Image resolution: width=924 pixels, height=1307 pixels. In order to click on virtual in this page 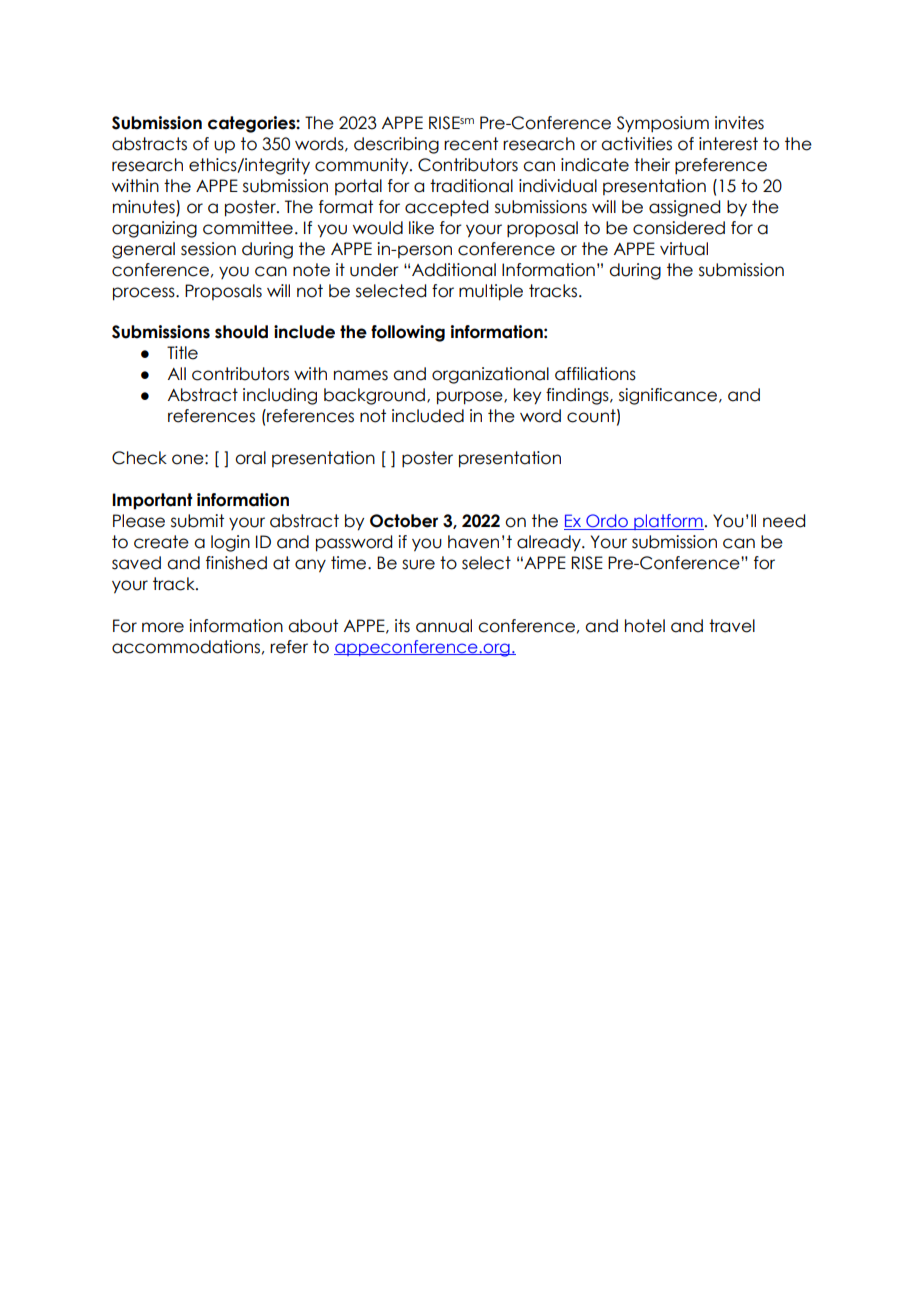, I will do `click(684, 249)`.
